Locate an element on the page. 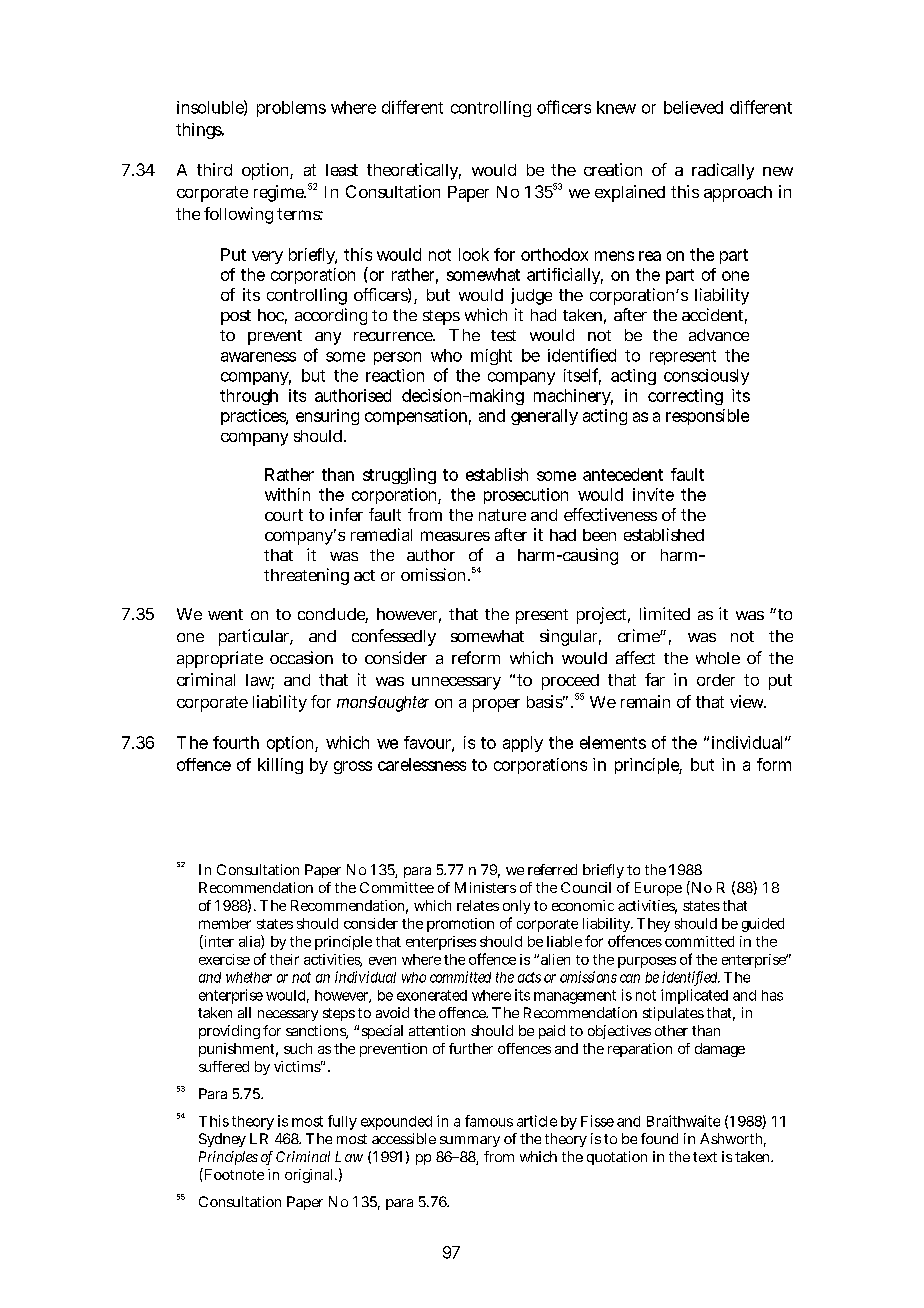 Image resolution: width=924 pixels, height=1308 pixels. Sydney is located at coordinates (222, 1140).
